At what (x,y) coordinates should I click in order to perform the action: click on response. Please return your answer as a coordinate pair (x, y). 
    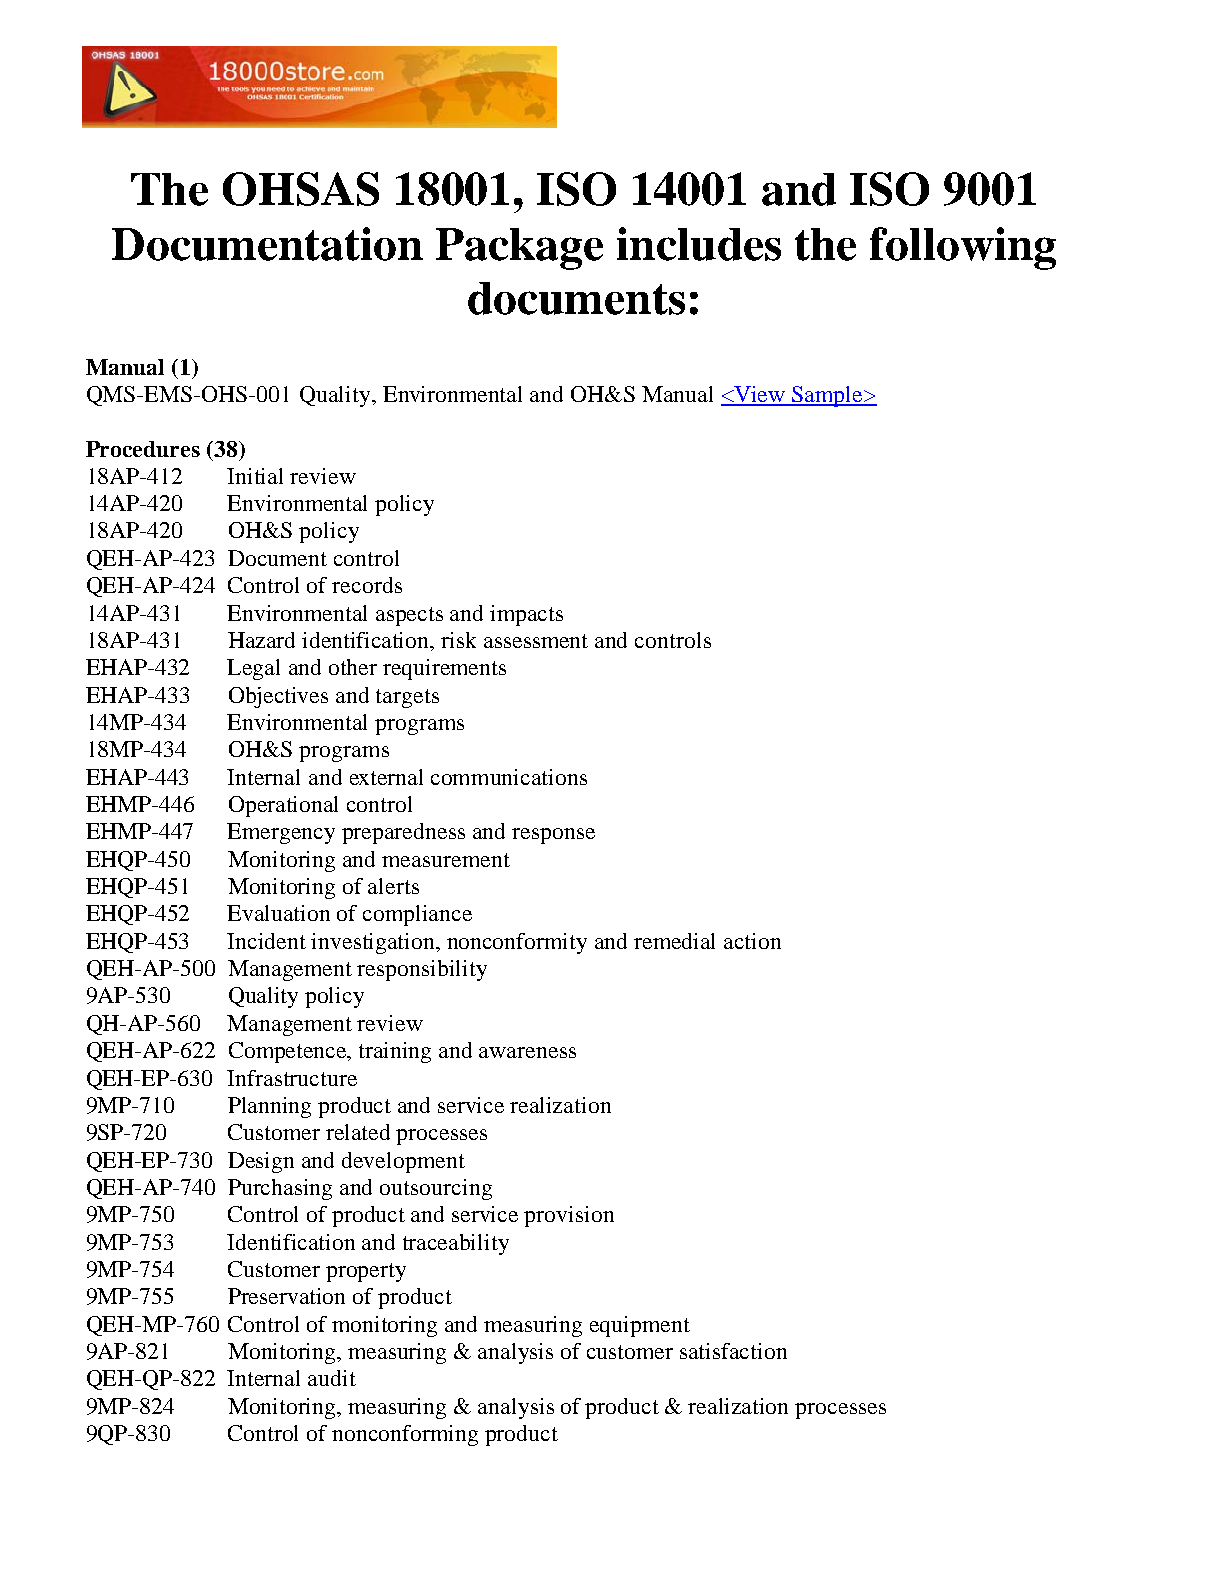
    Looking at the image, I should click on (553, 836).
